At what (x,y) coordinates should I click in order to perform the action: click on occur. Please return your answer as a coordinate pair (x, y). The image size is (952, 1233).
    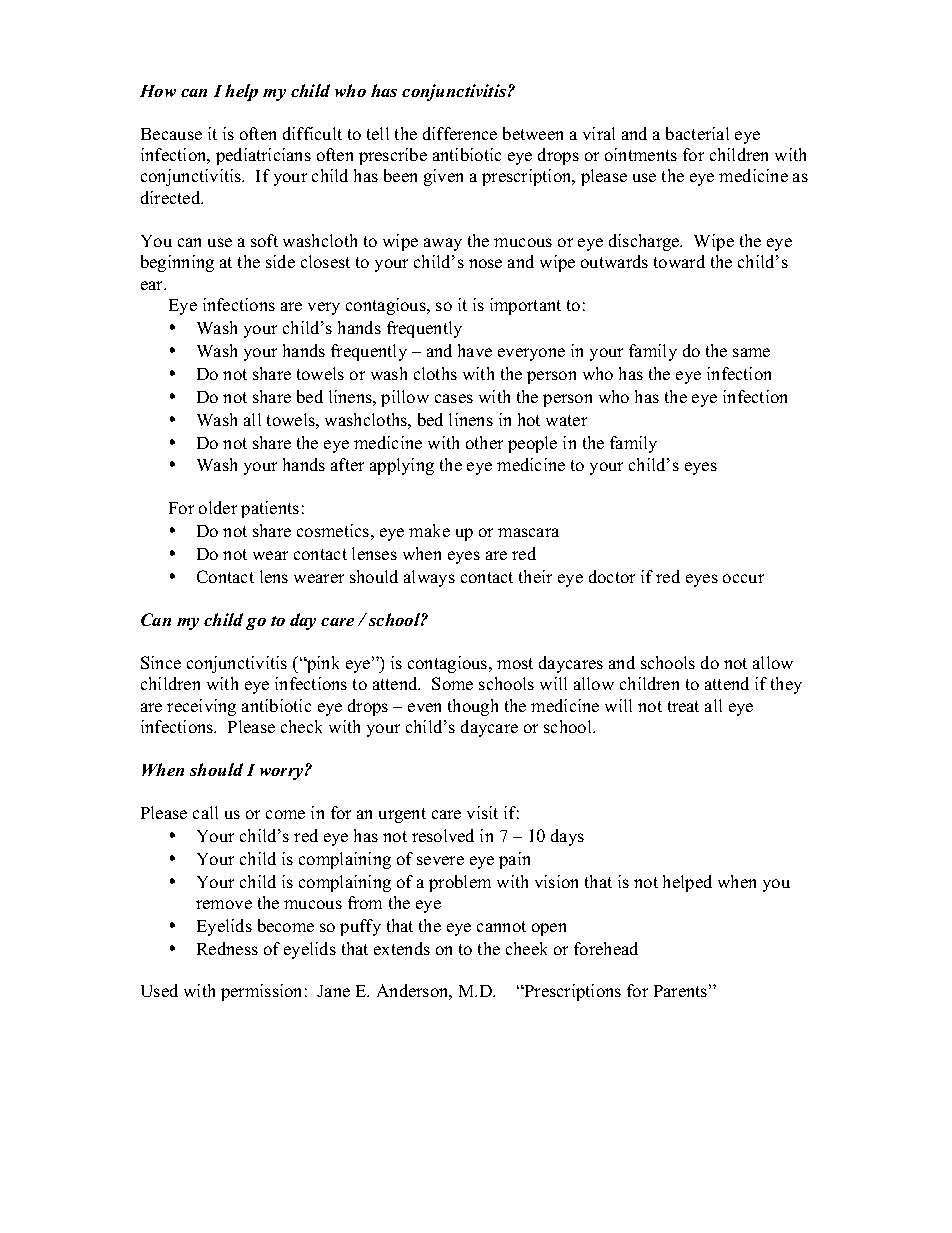
    Looking at the image, I should click on (743, 578).
